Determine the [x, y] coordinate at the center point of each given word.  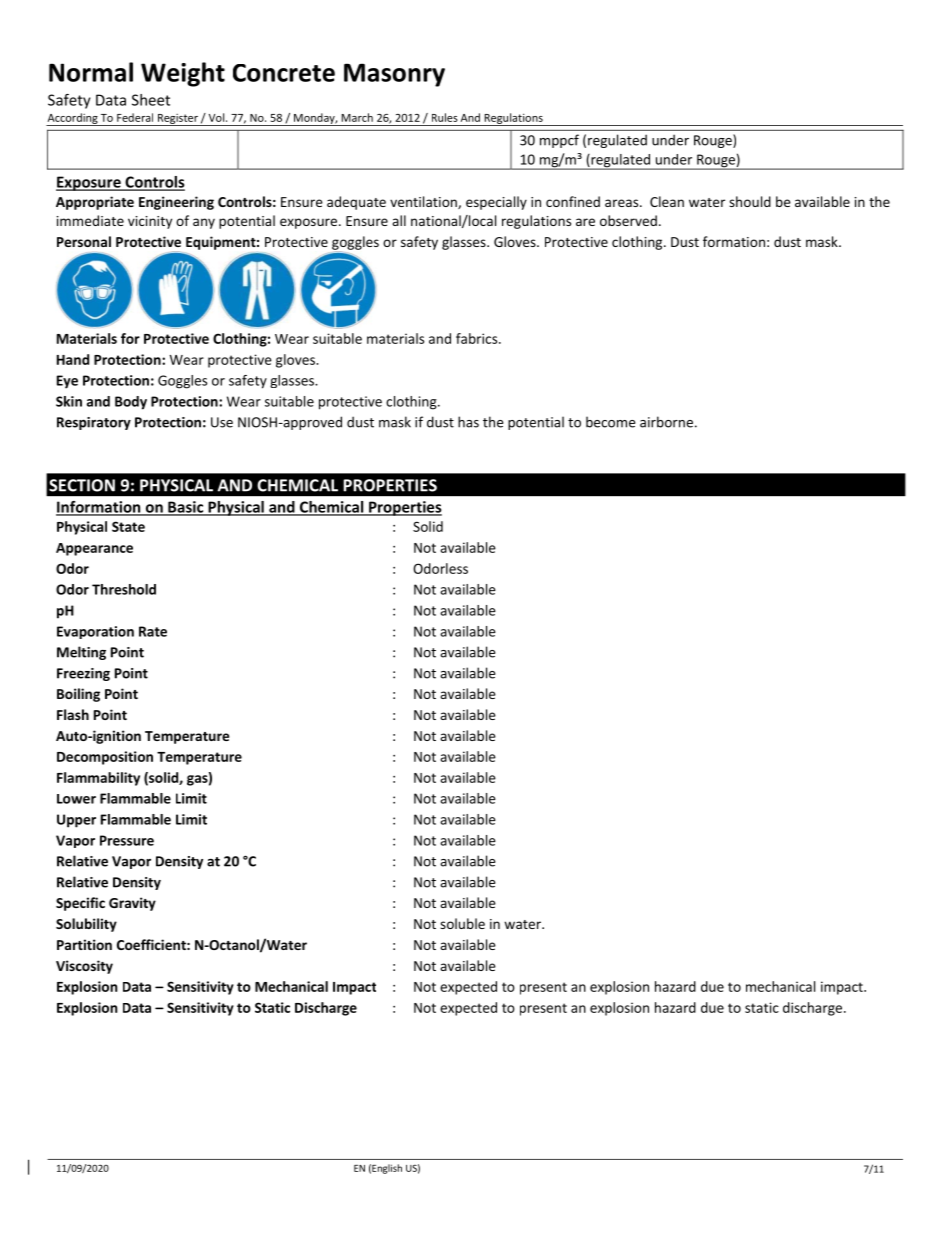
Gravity [132, 904]
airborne [666, 422]
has [468, 422]
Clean [667, 201]
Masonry [394, 75]
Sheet [151, 100]
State [128, 526]
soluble [462, 923]
